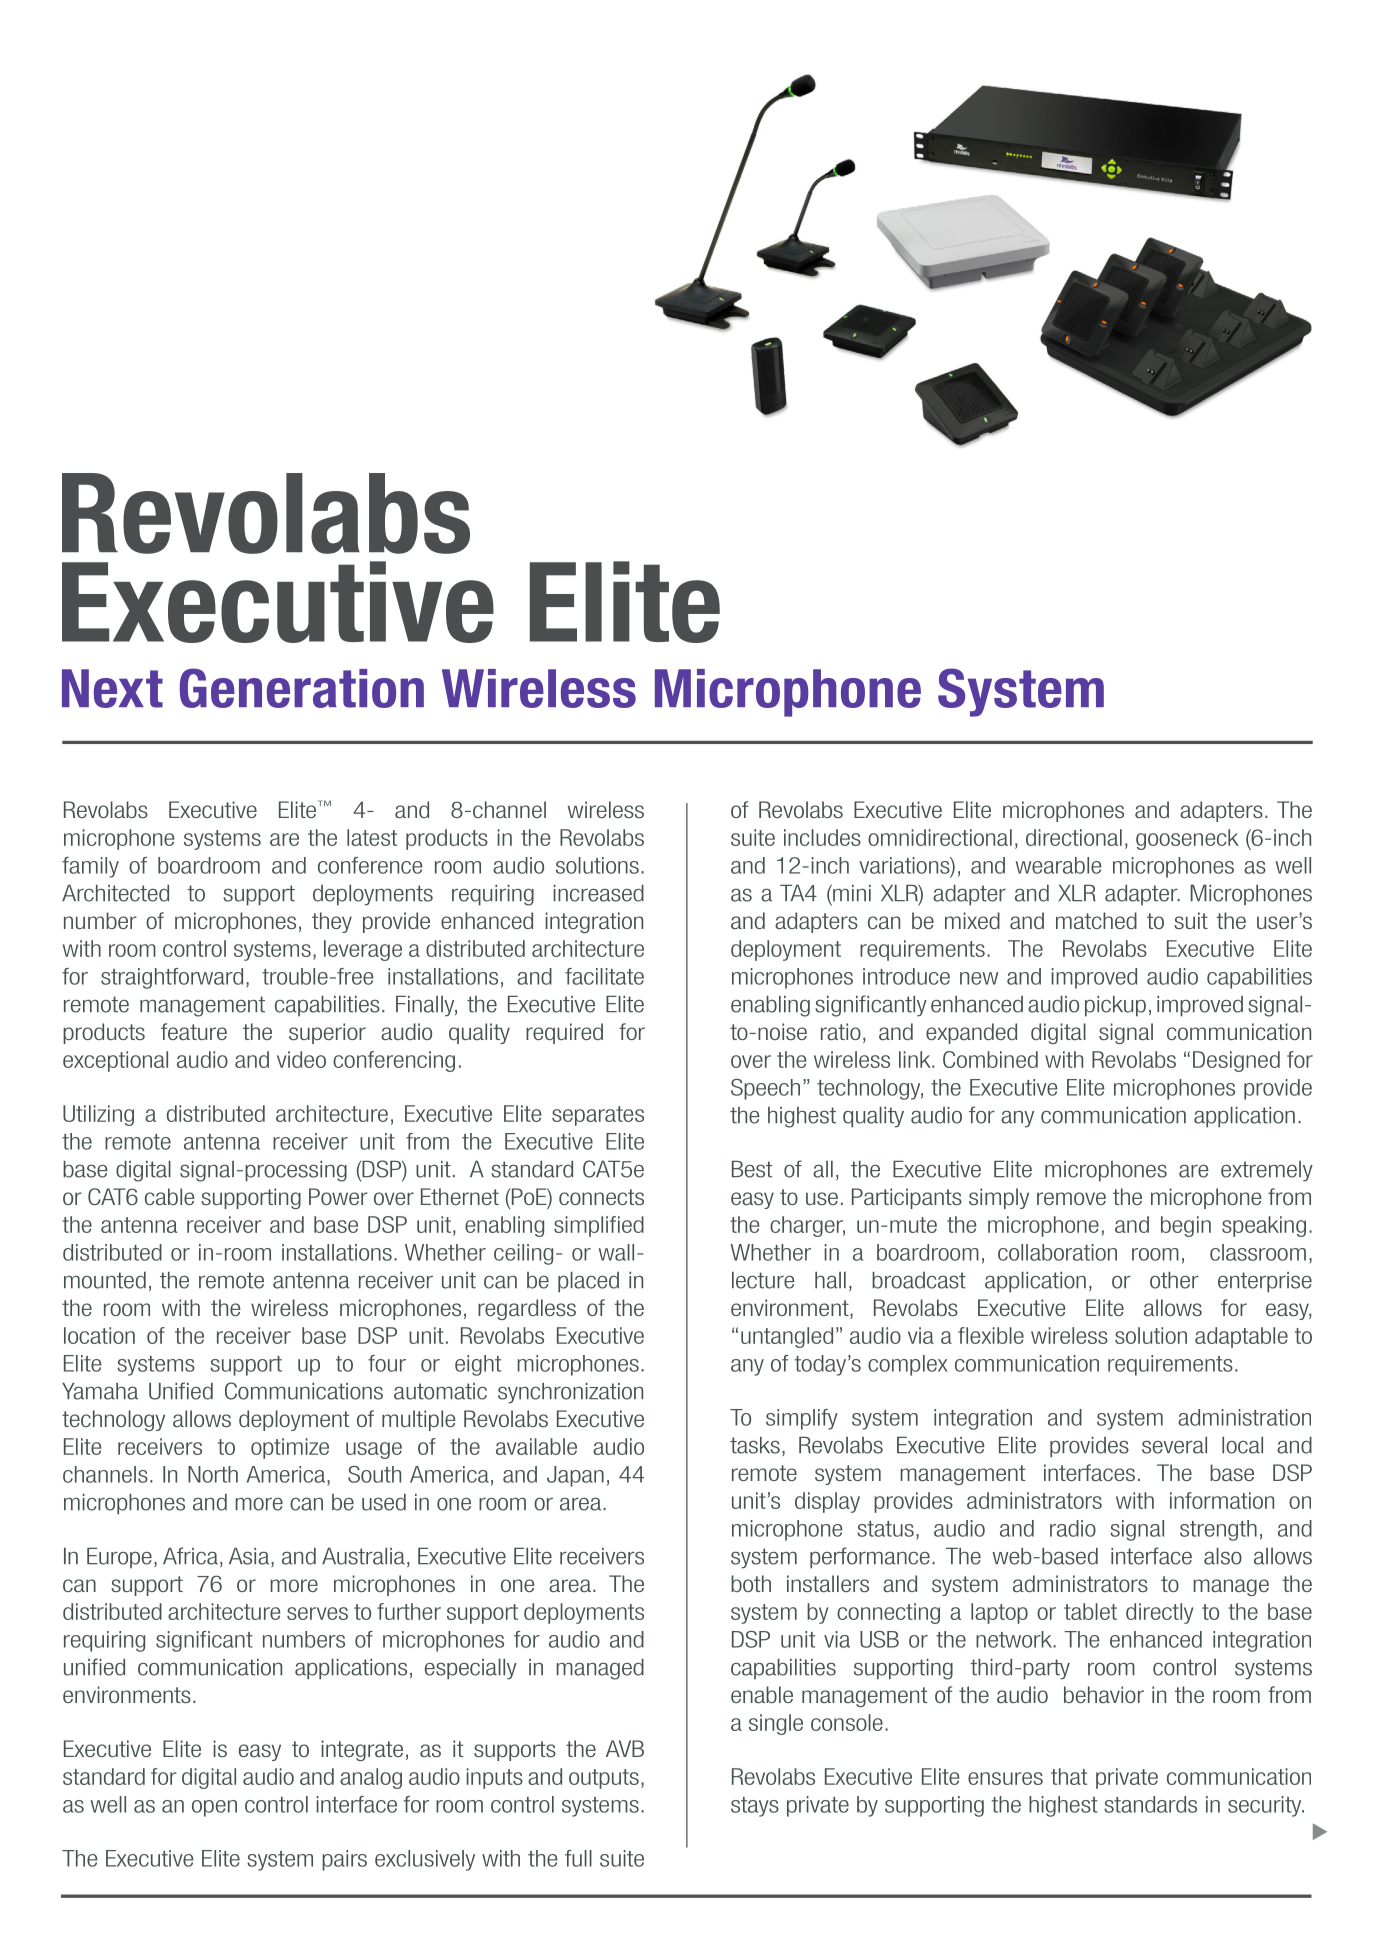 The width and height of the screenshot is (1377, 1947). Describe the element at coordinates (250, 1557) in the screenshot. I see `Asia` at that location.
